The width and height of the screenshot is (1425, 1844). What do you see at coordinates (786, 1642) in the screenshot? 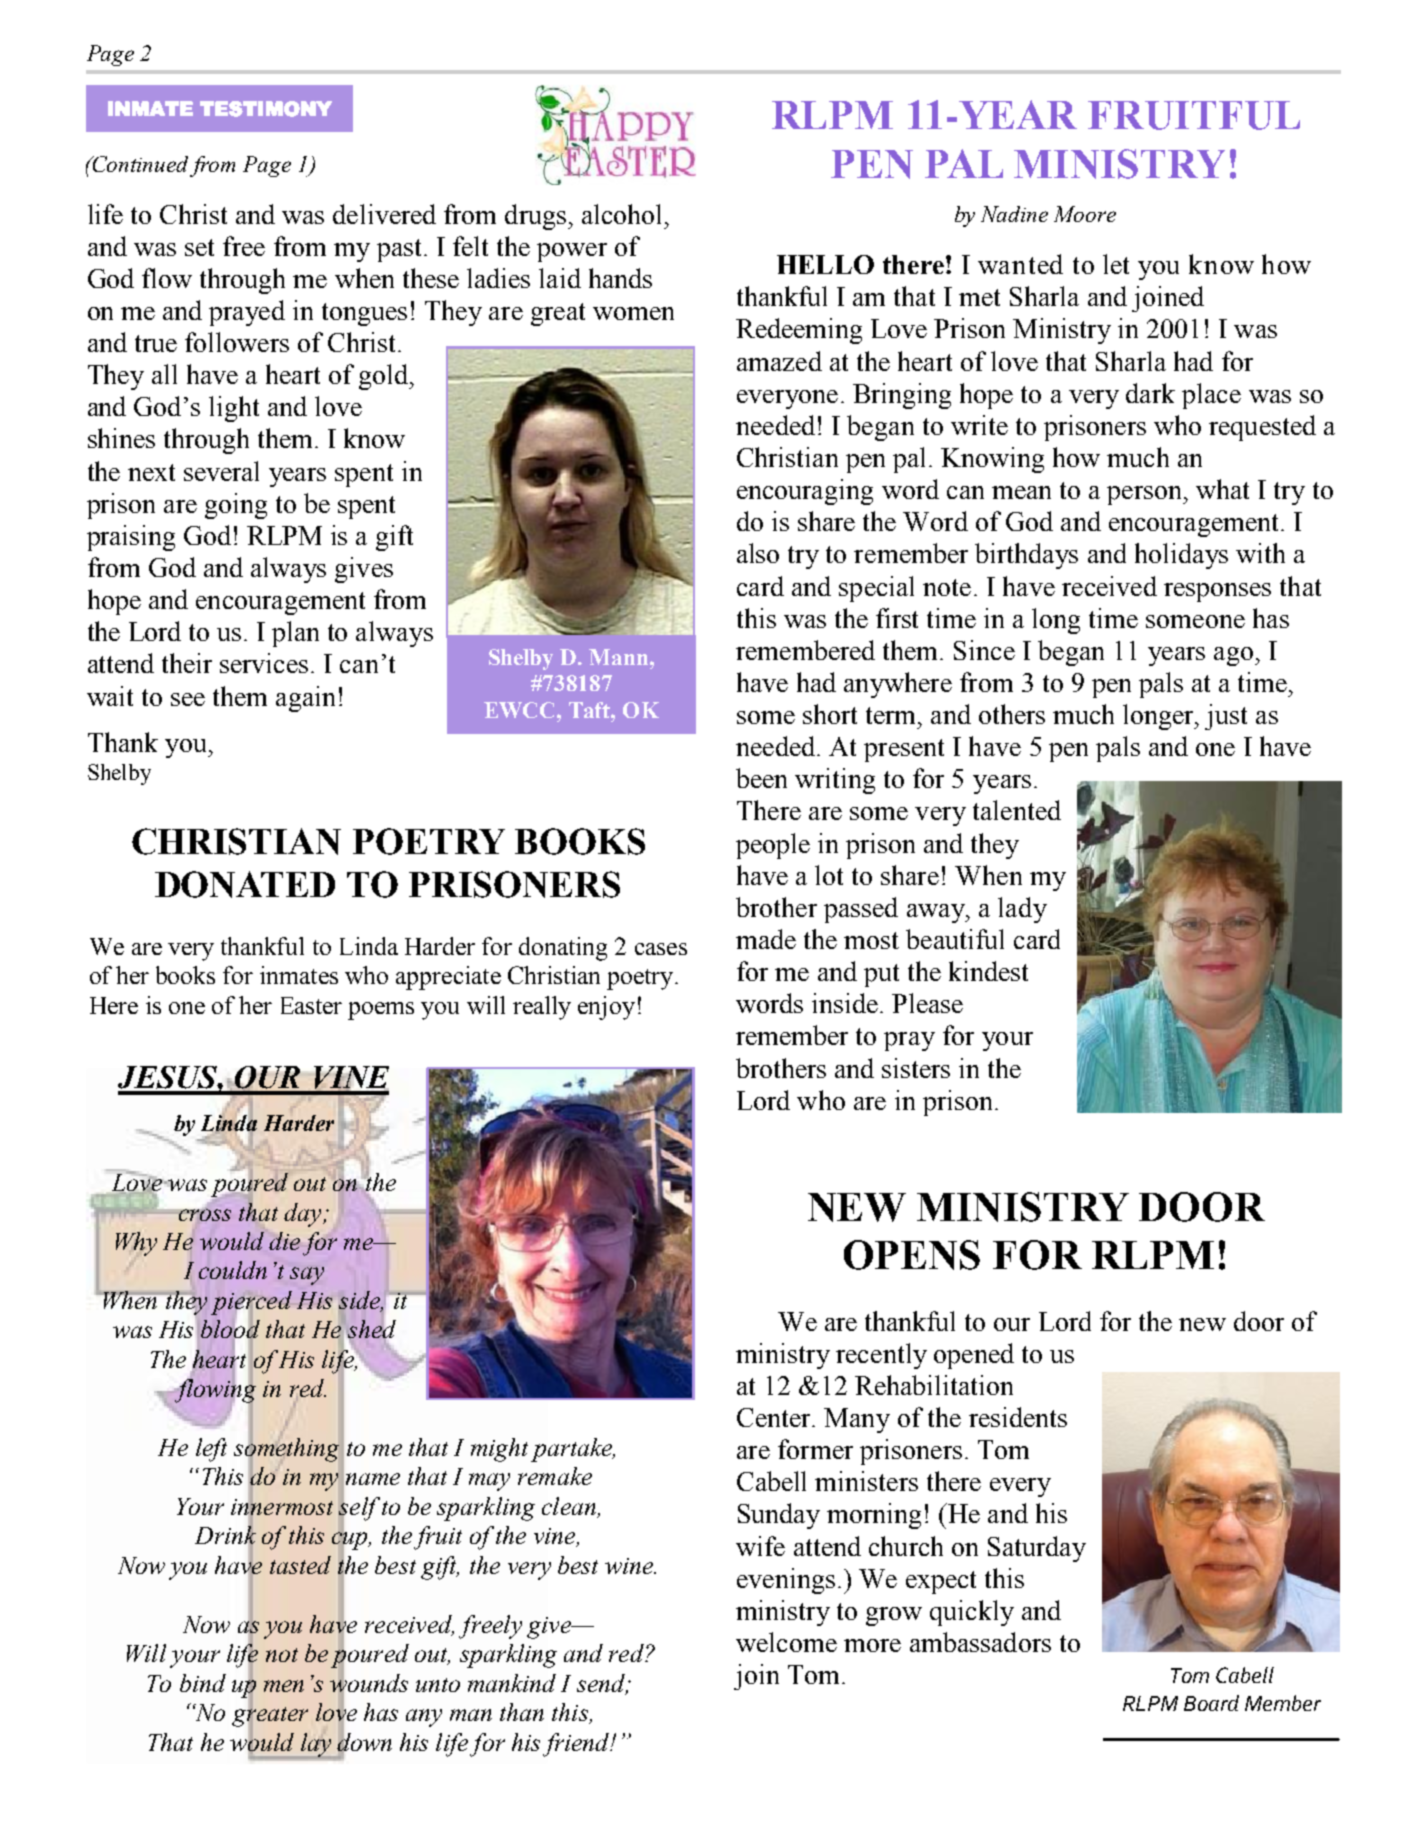
I see `welcome` at bounding box center [786, 1642].
